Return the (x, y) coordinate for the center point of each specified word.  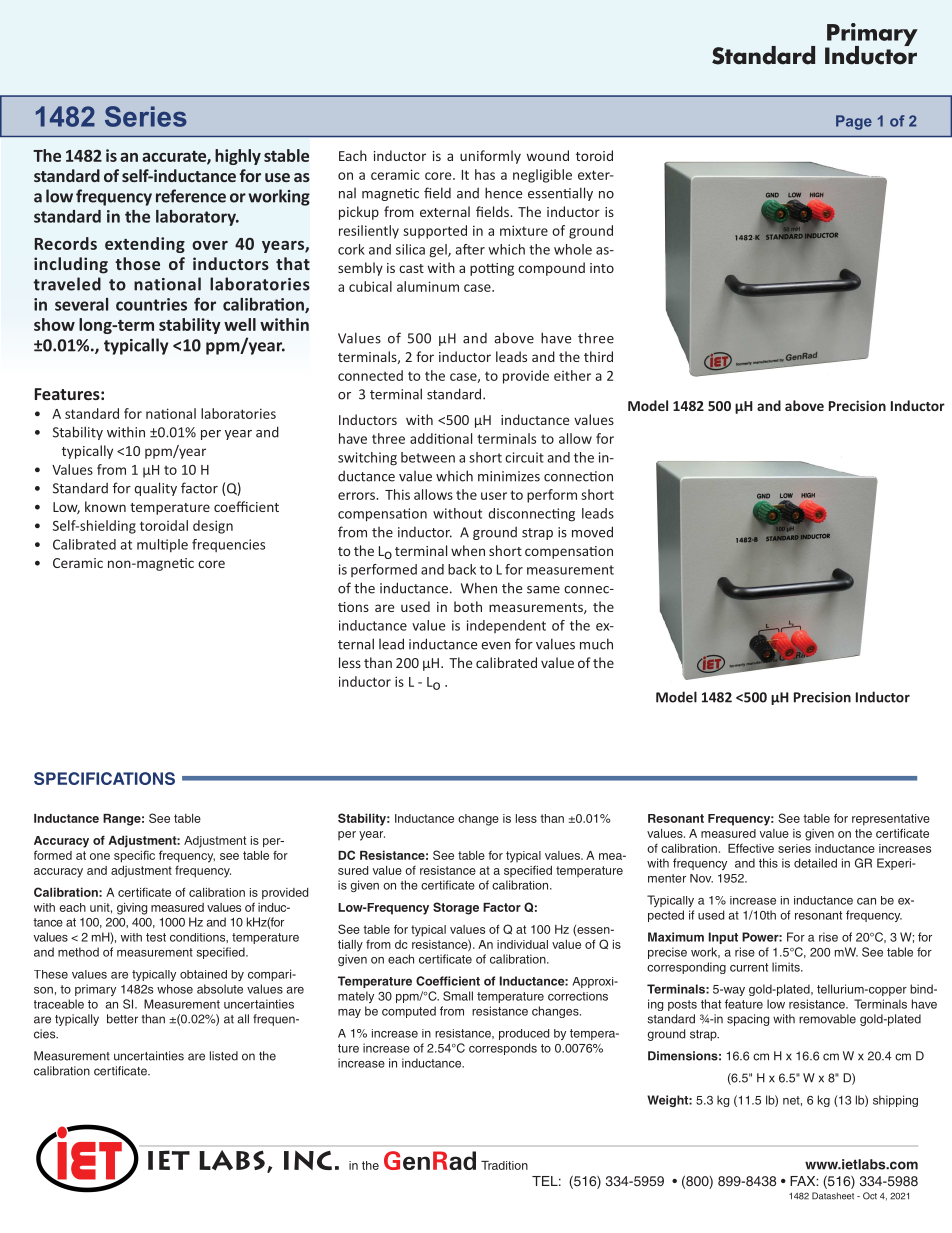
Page (854, 122)
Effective (751, 848)
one (100, 856)
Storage (456, 908)
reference (191, 196)
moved (592, 532)
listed (224, 1056)
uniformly (490, 157)
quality (155, 489)
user (494, 496)
